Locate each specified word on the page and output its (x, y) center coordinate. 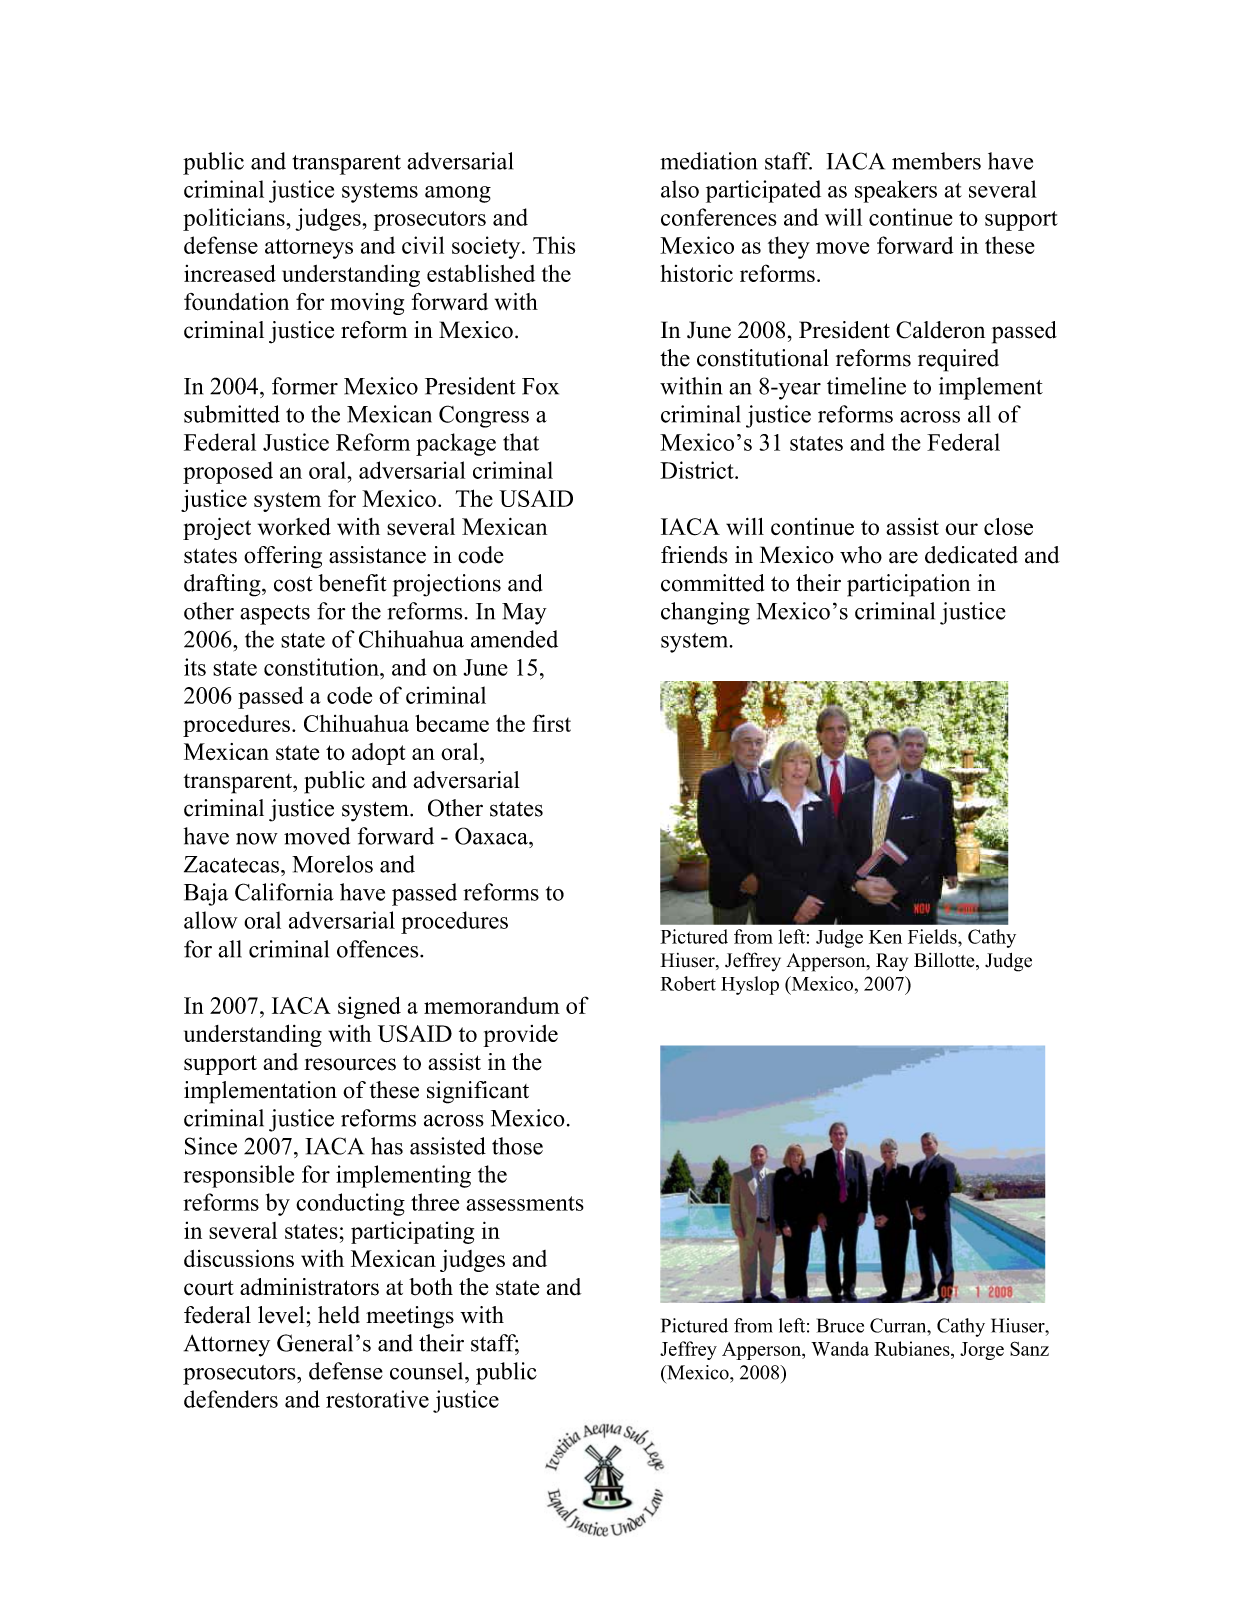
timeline (866, 386)
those (517, 1146)
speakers (896, 191)
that (521, 442)
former (305, 386)
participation (908, 585)
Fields (933, 936)
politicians (235, 219)
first (552, 723)
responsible (239, 1176)
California (284, 892)
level (281, 1315)
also (680, 189)
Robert (688, 983)
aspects (275, 615)
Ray (892, 962)
